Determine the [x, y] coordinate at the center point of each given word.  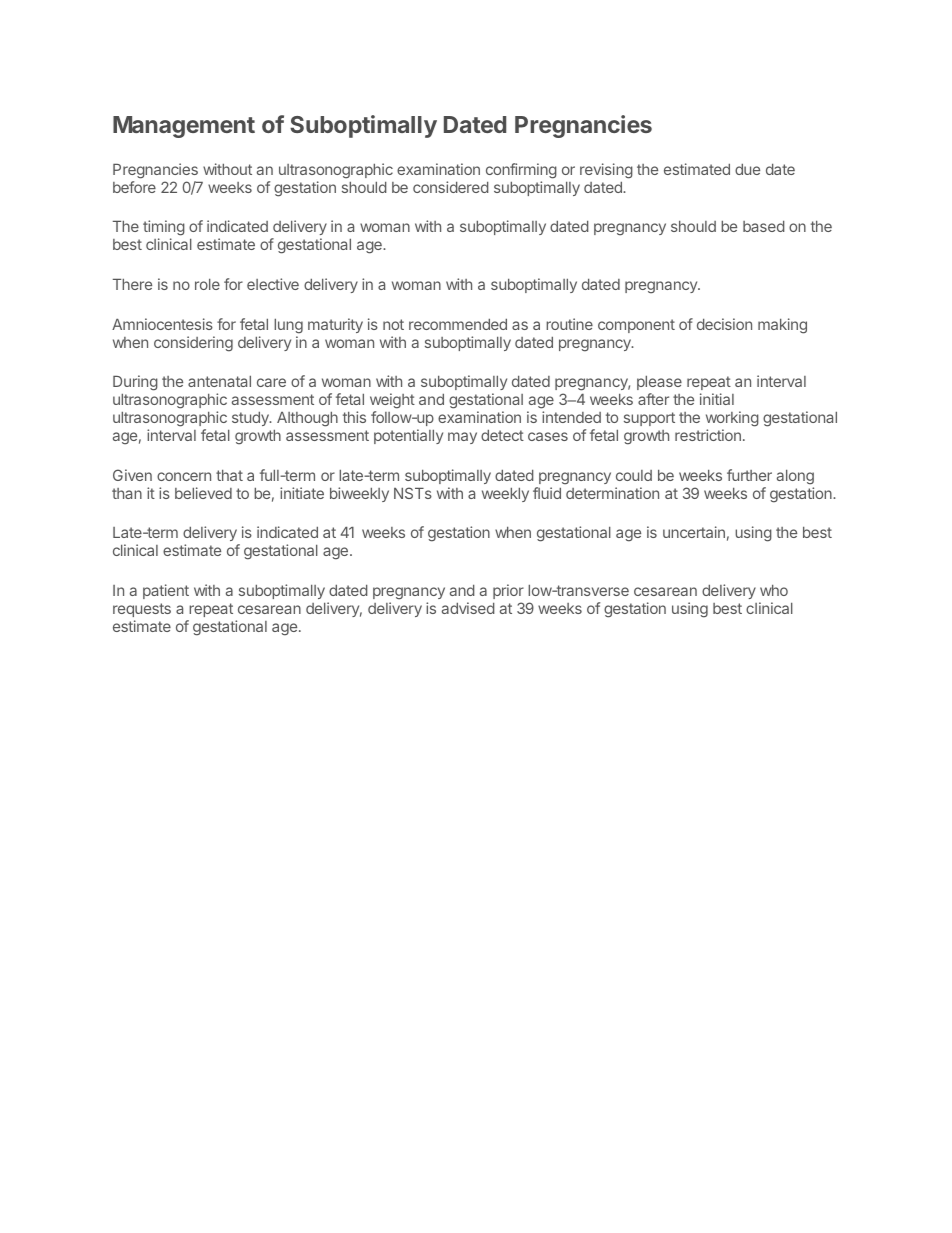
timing [164, 229]
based [764, 226]
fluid [547, 493]
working [732, 419]
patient [166, 591]
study [251, 419]
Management [184, 127]
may [462, 438]
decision [724, 324]
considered [451, 187]
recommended [458, 324]
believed [203, 493]
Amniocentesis [162, 324]
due [747, 169]
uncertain [694, 532]
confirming [521, 171]
